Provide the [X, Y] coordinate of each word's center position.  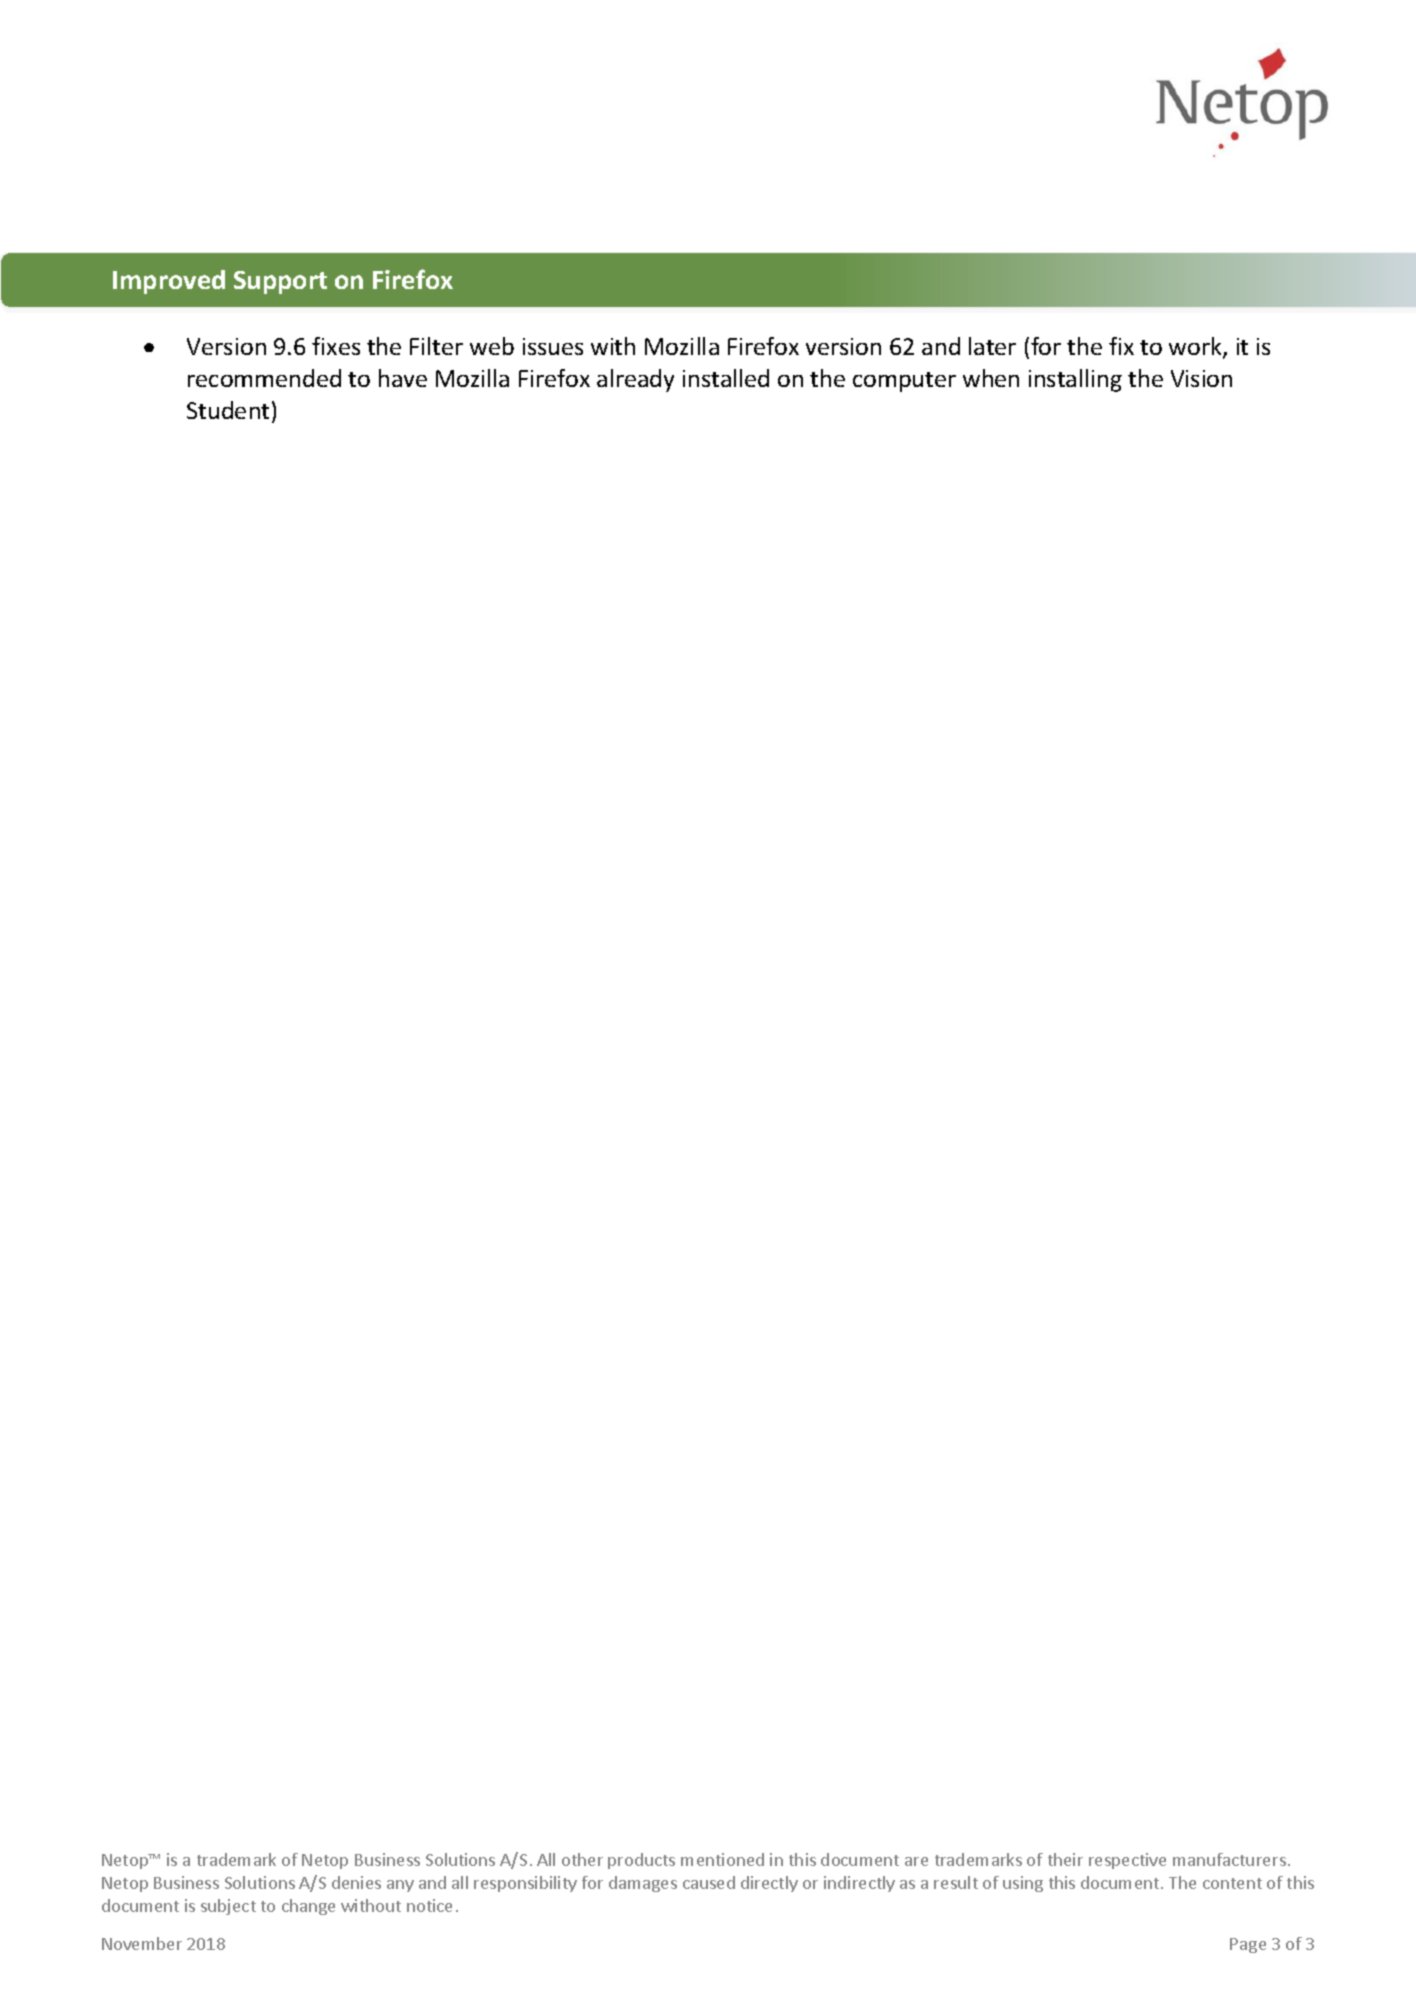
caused [709, 1882]
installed [726, 378]
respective [1127, 1861]
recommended [264, 378]
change [308, 1907]
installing [1075, 380]
